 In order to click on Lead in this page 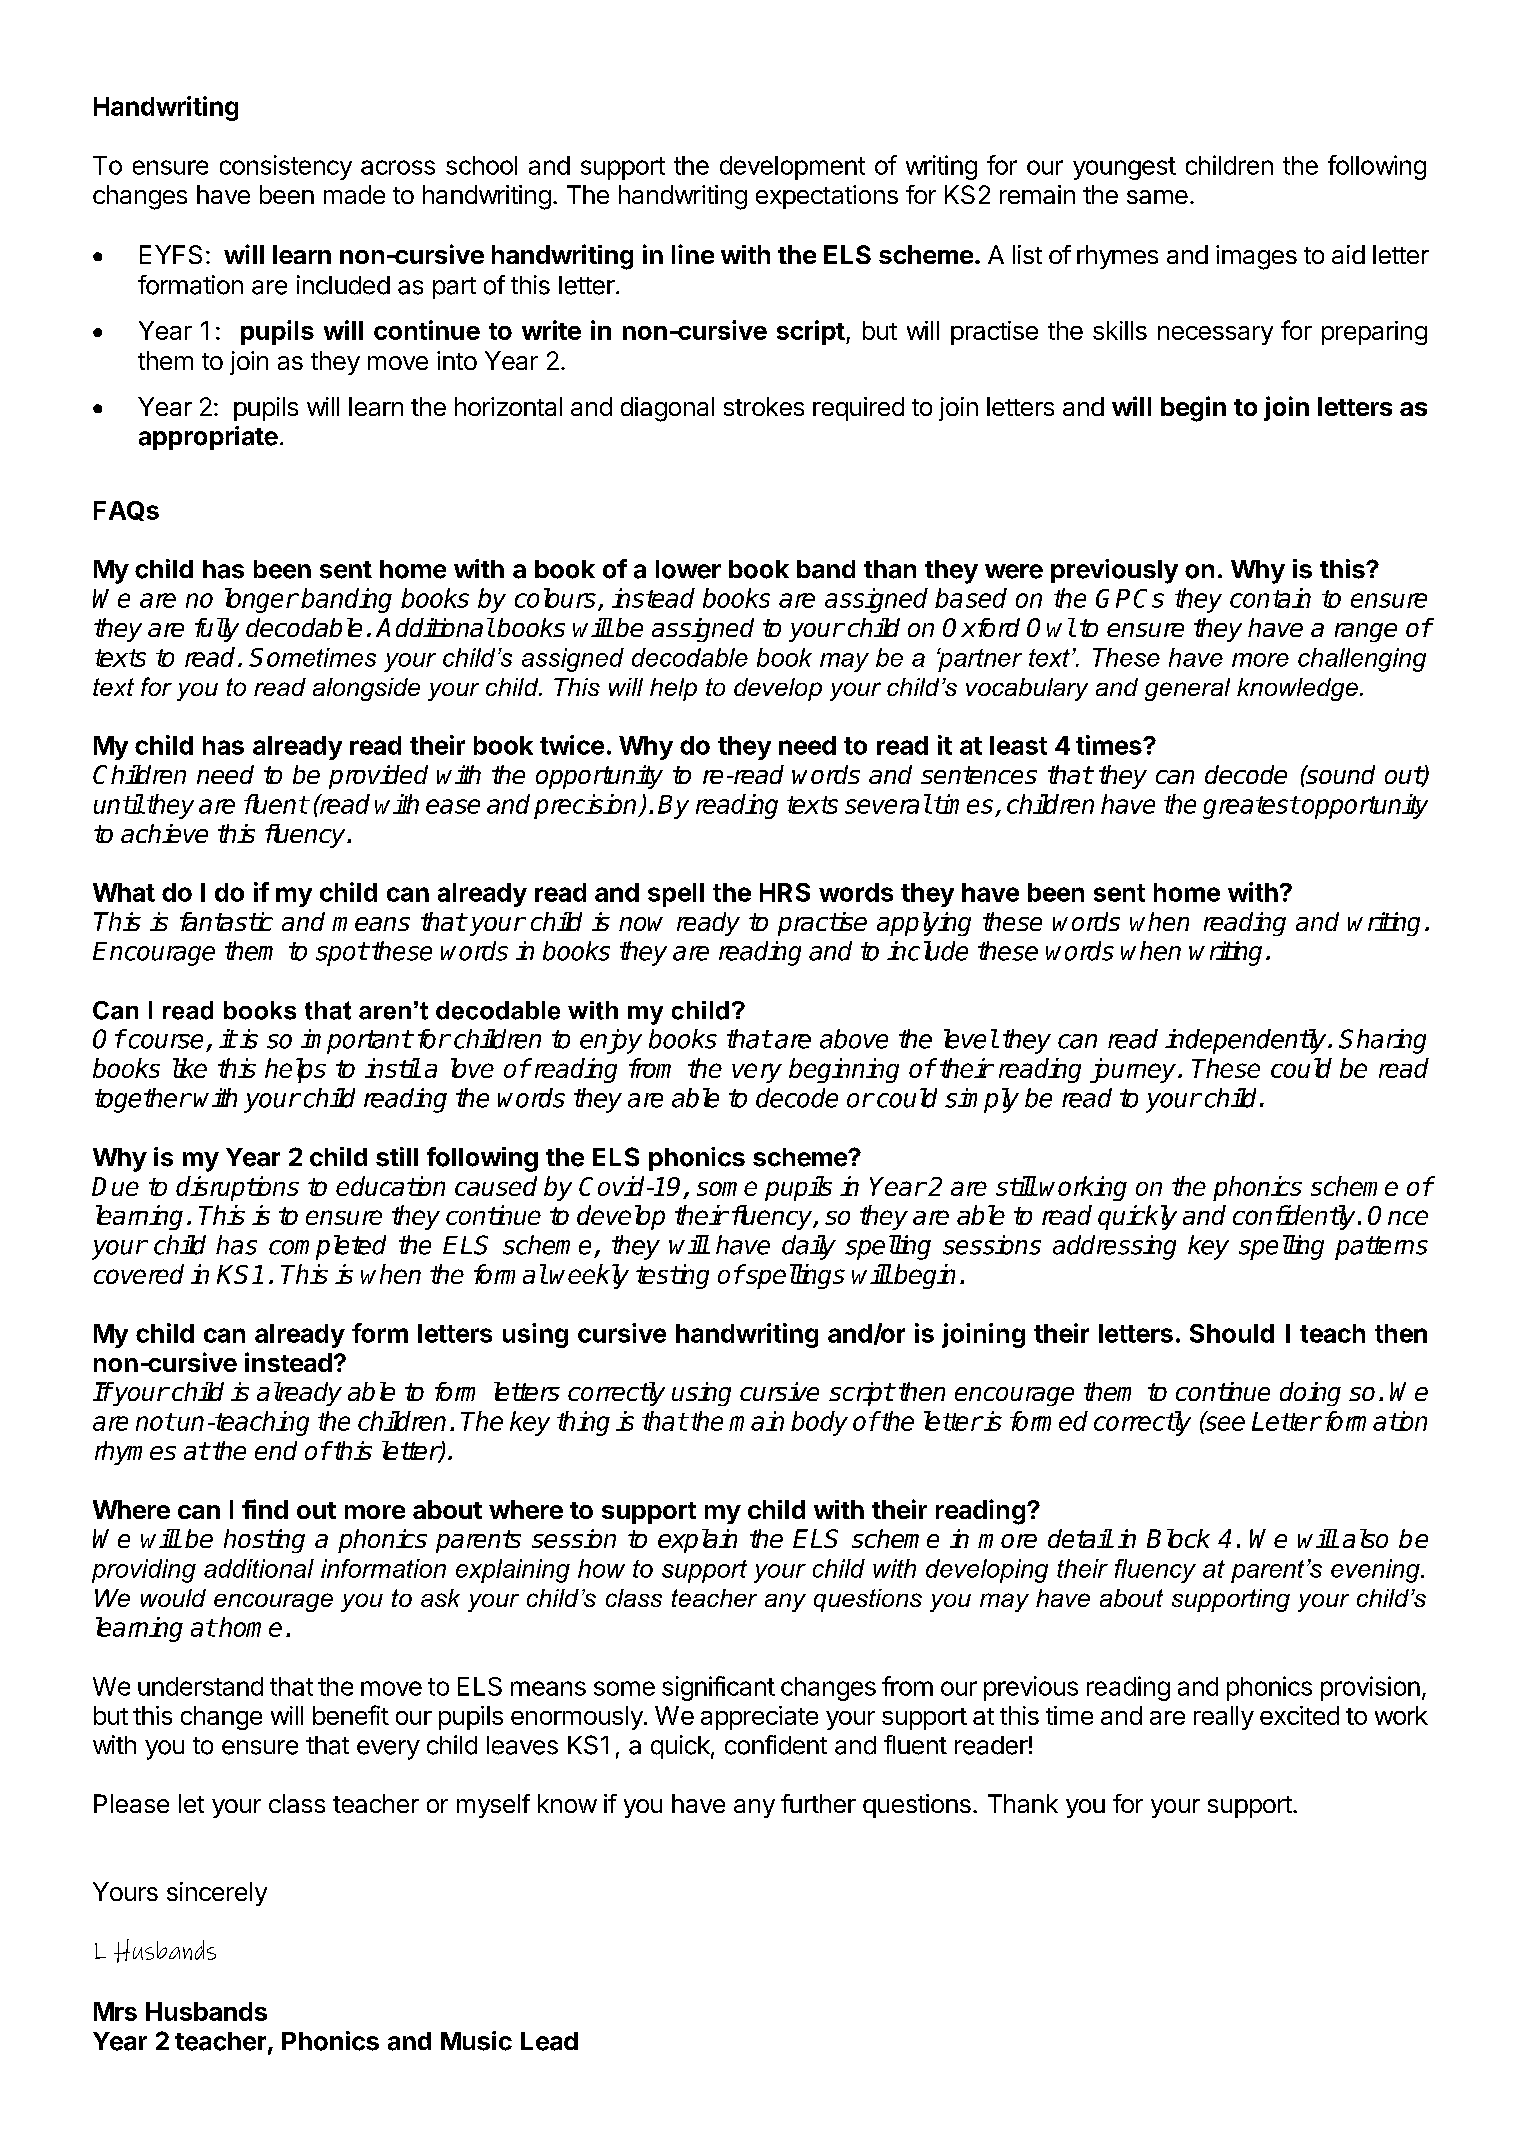, I will do `click(549, 2041)`.
